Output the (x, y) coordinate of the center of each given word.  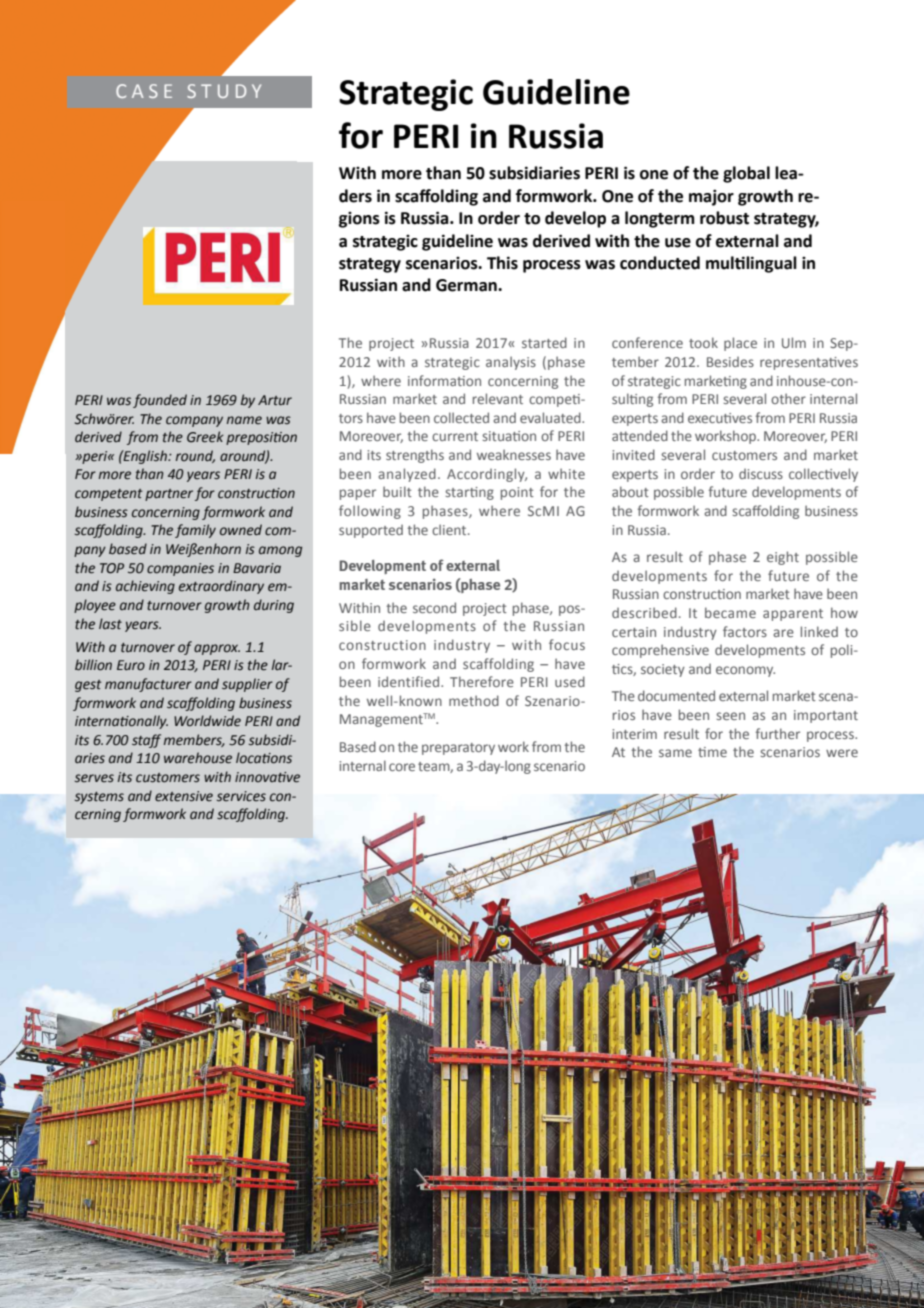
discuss (761, 473)
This (502, 263)
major (711, 197)
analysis (511, 363)
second (434, 607)
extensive (184, 796)
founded (160, 401)
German (467, 285)
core (402, 767)
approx (217, 649)
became (730, 612)
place (740, 344)
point (517, 493)
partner (169, 495)
